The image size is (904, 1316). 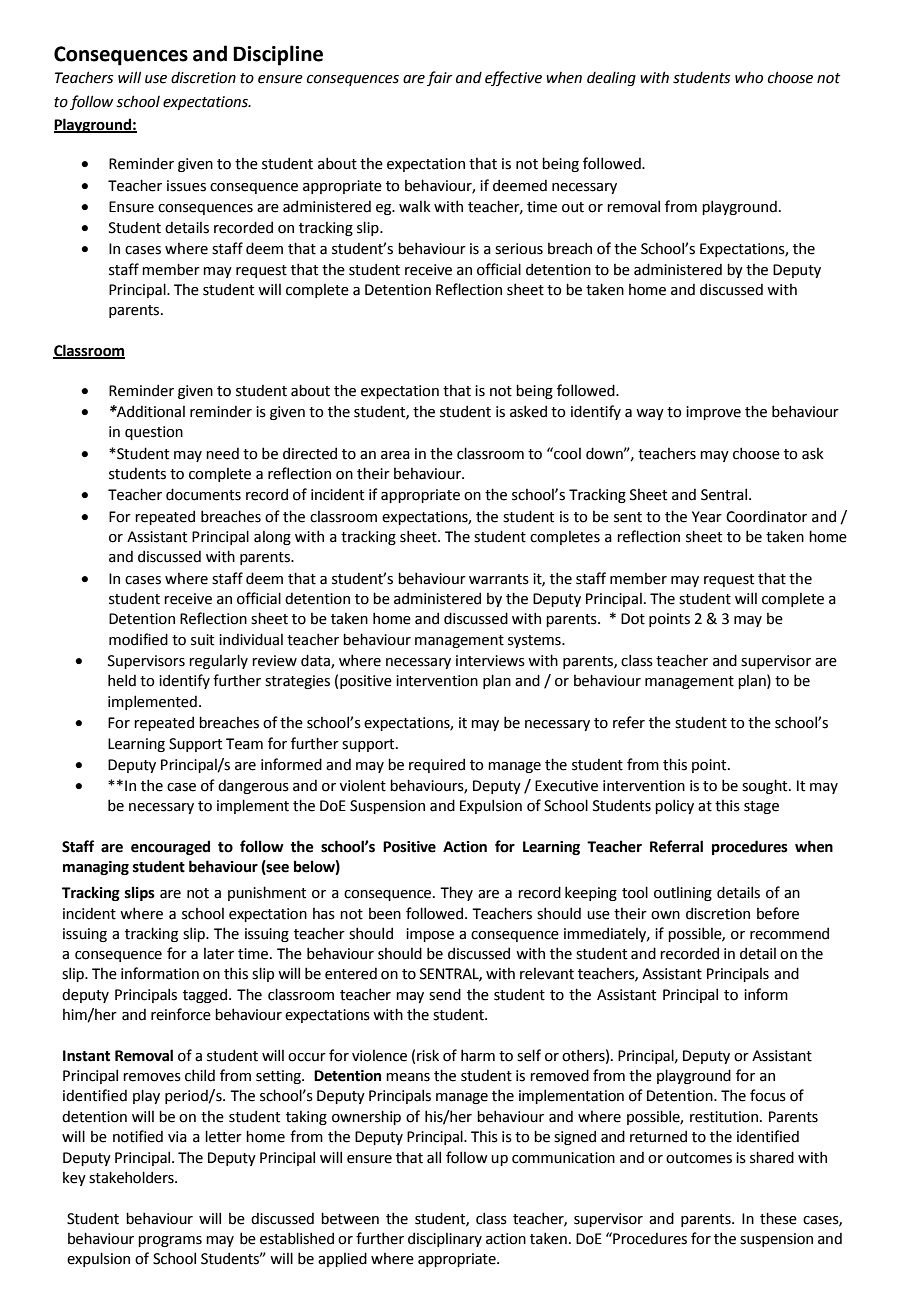 I want to click on issues, so click(x=186, y=186).
